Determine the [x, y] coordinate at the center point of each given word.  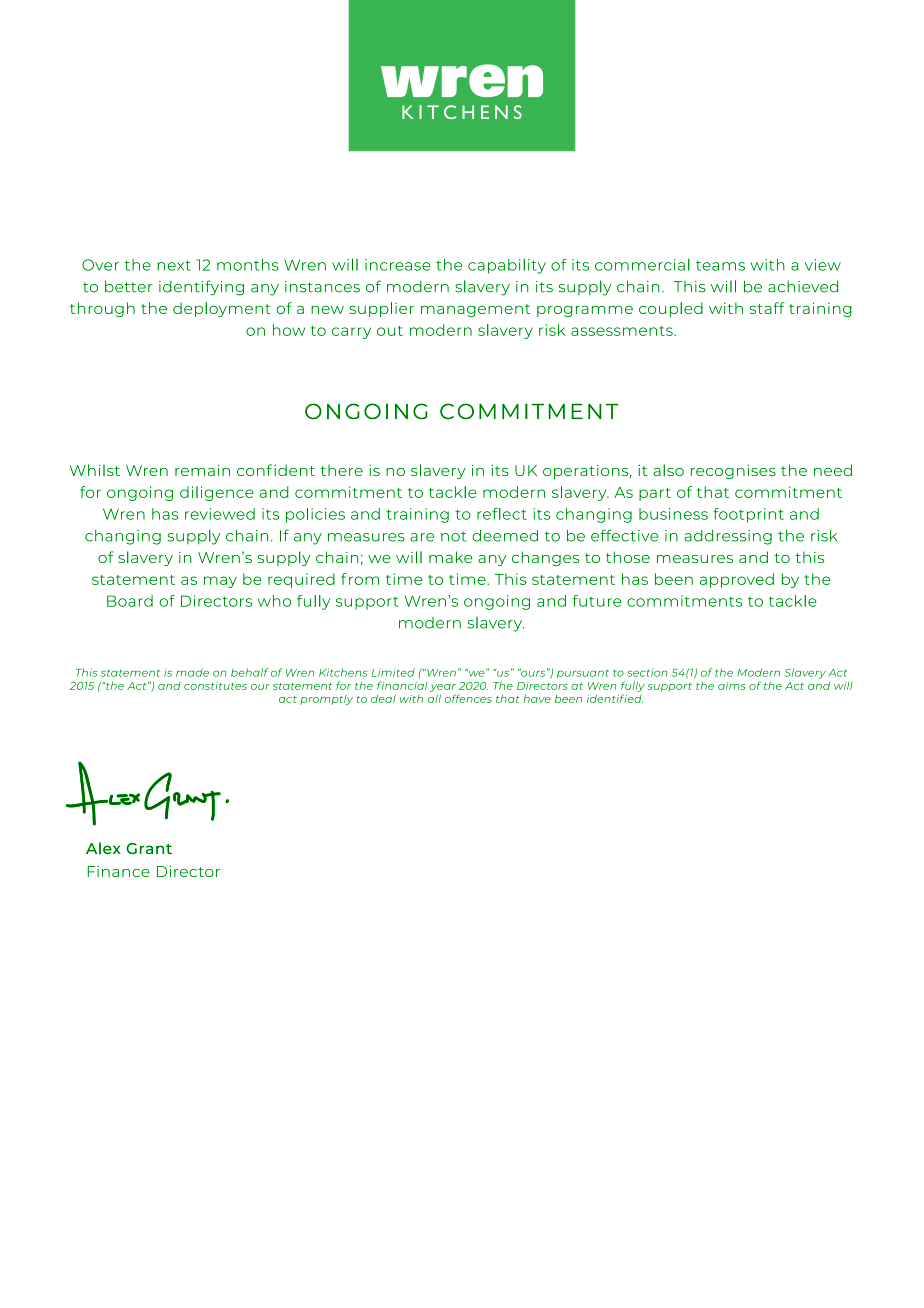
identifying [201, 288]
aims [732, 686]
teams [720, 265]
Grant [149, 848]
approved [737, 580]
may [220, 582]
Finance [119, 871]
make [450, 557]
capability [507, 266]
